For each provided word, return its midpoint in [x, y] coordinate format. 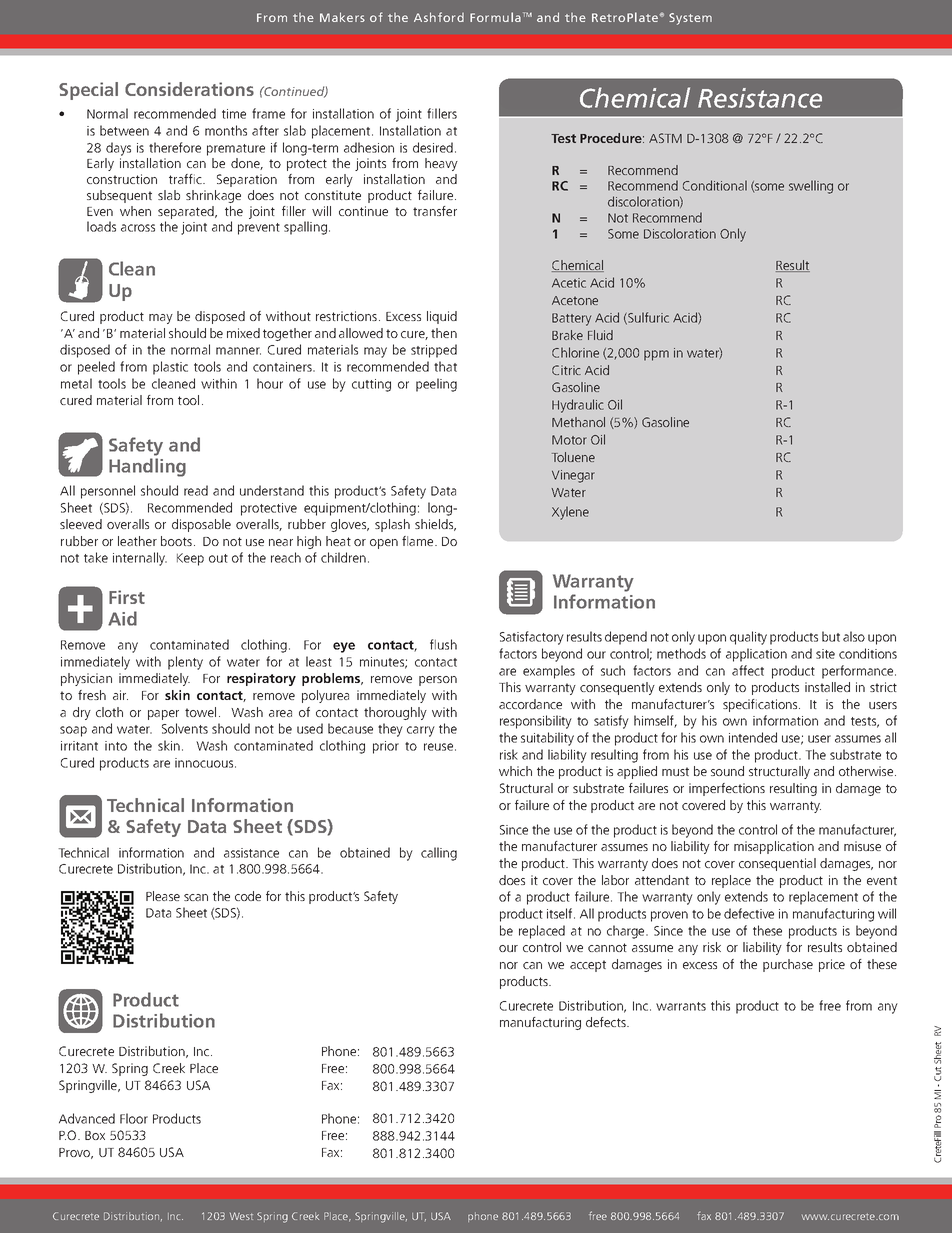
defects [607, 1022]
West [241, 1216]
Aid [122, 618]
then [444, 333]
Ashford [439, 17]
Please [163, 896]
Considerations [189, 89]
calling [439, 854]
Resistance [760, 98]
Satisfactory [532, 638]
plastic [170, 368]
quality [748, 638]
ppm [656, 355]
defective [749, 913]
